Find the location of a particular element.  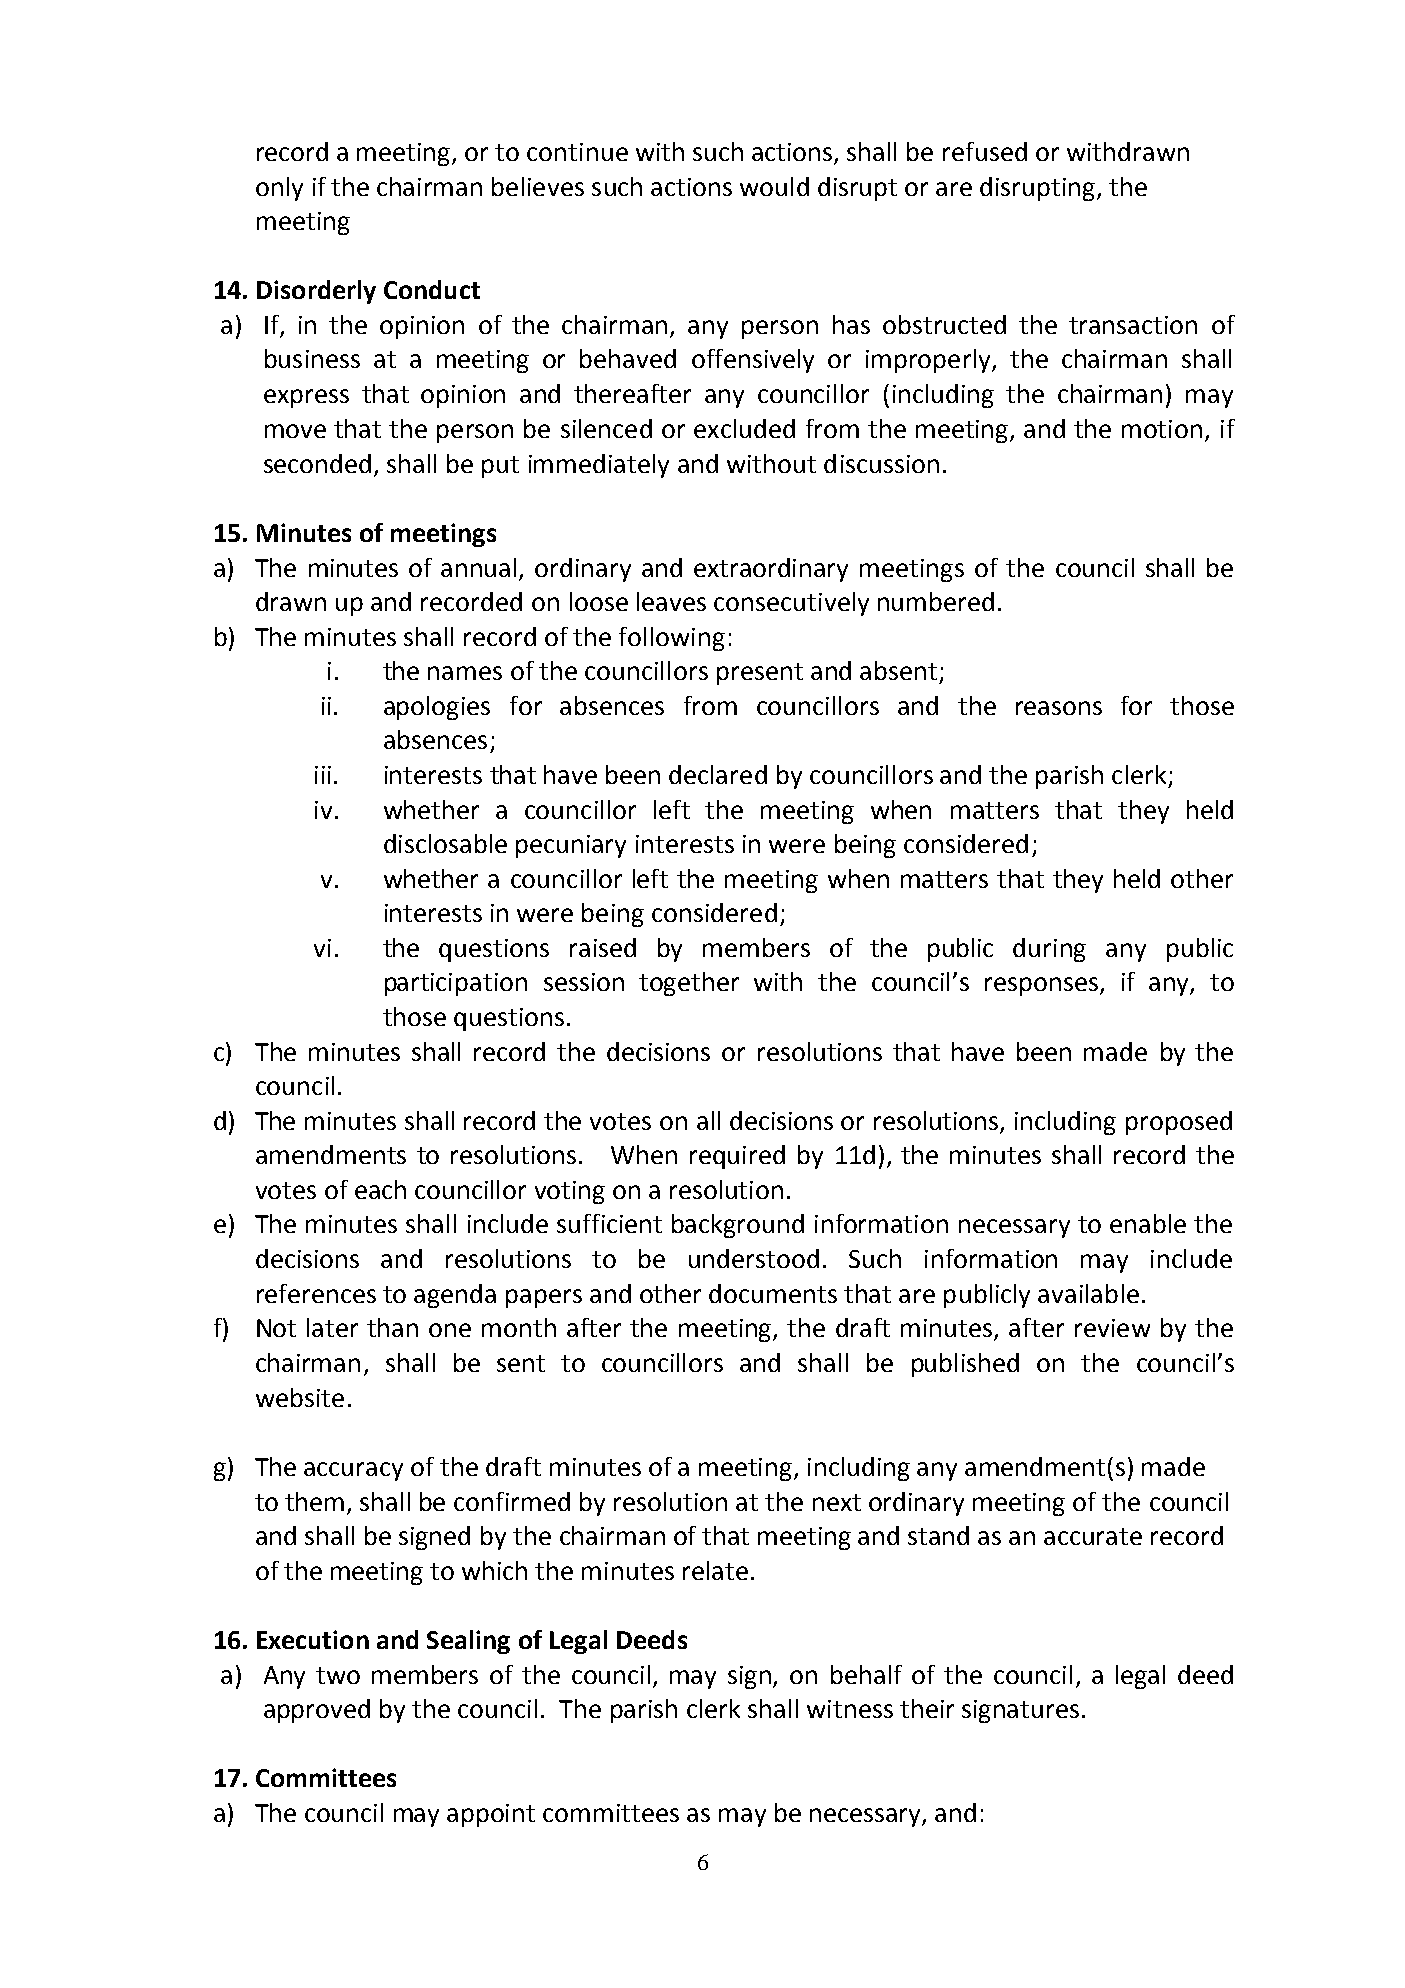

approved is located at coordinates (317, 1711).
